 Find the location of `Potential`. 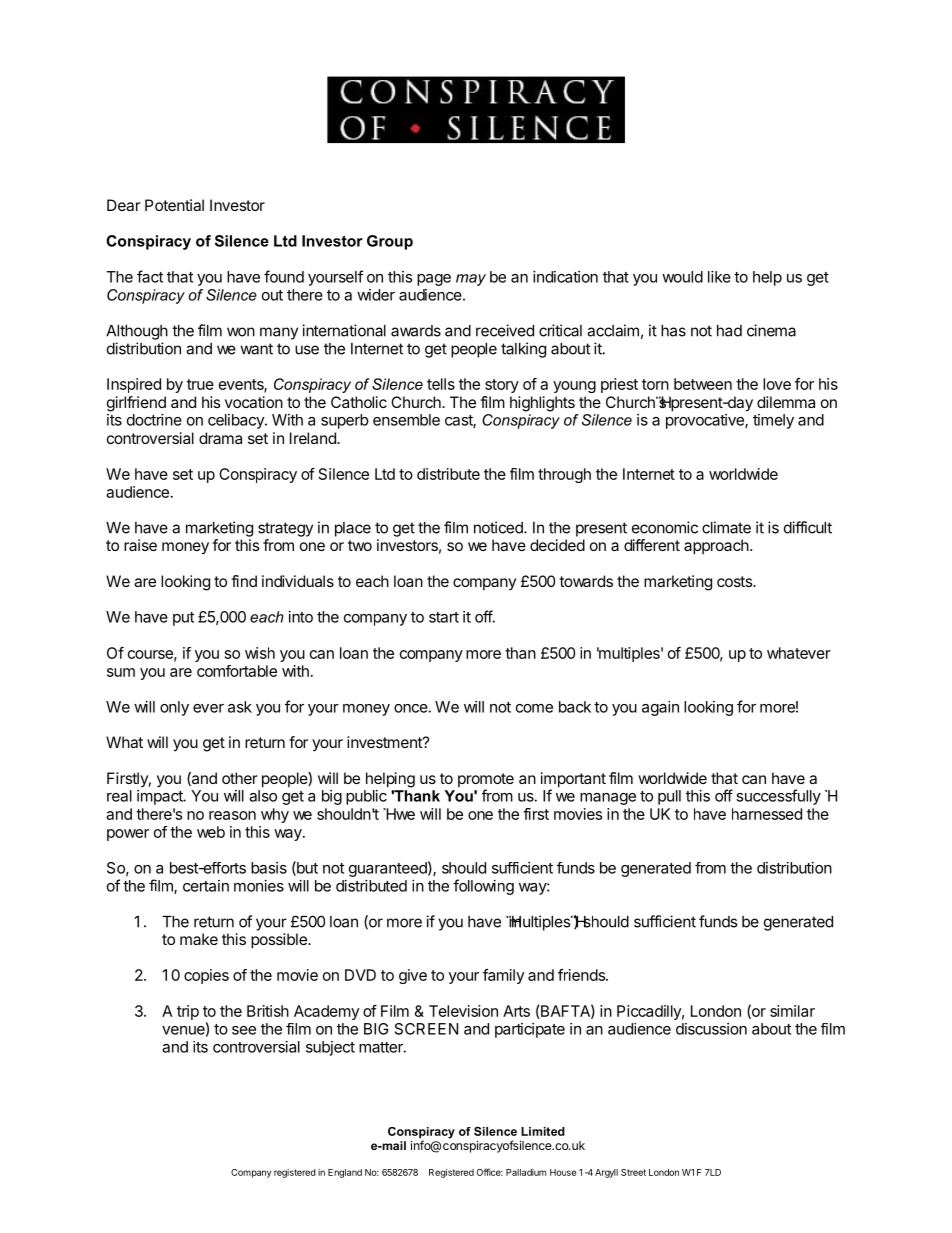

Potential is located at coordinates (174, 205).
